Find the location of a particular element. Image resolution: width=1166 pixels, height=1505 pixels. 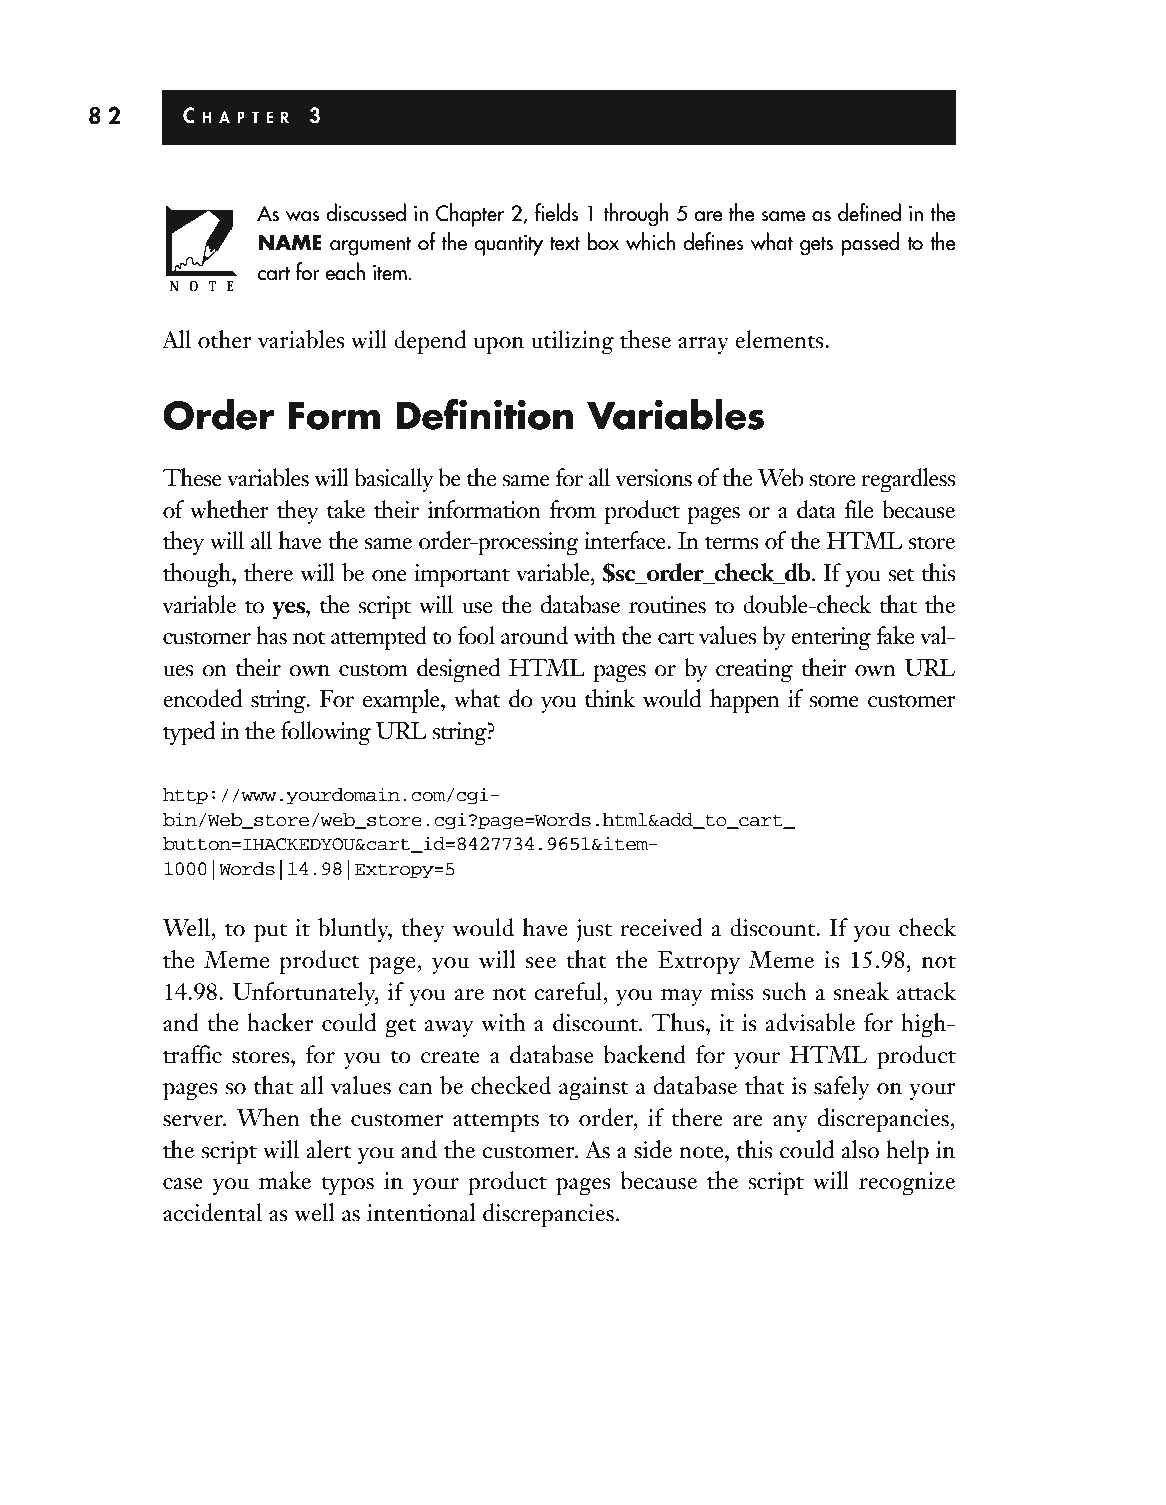

set is located at coordinates (901, 575).
